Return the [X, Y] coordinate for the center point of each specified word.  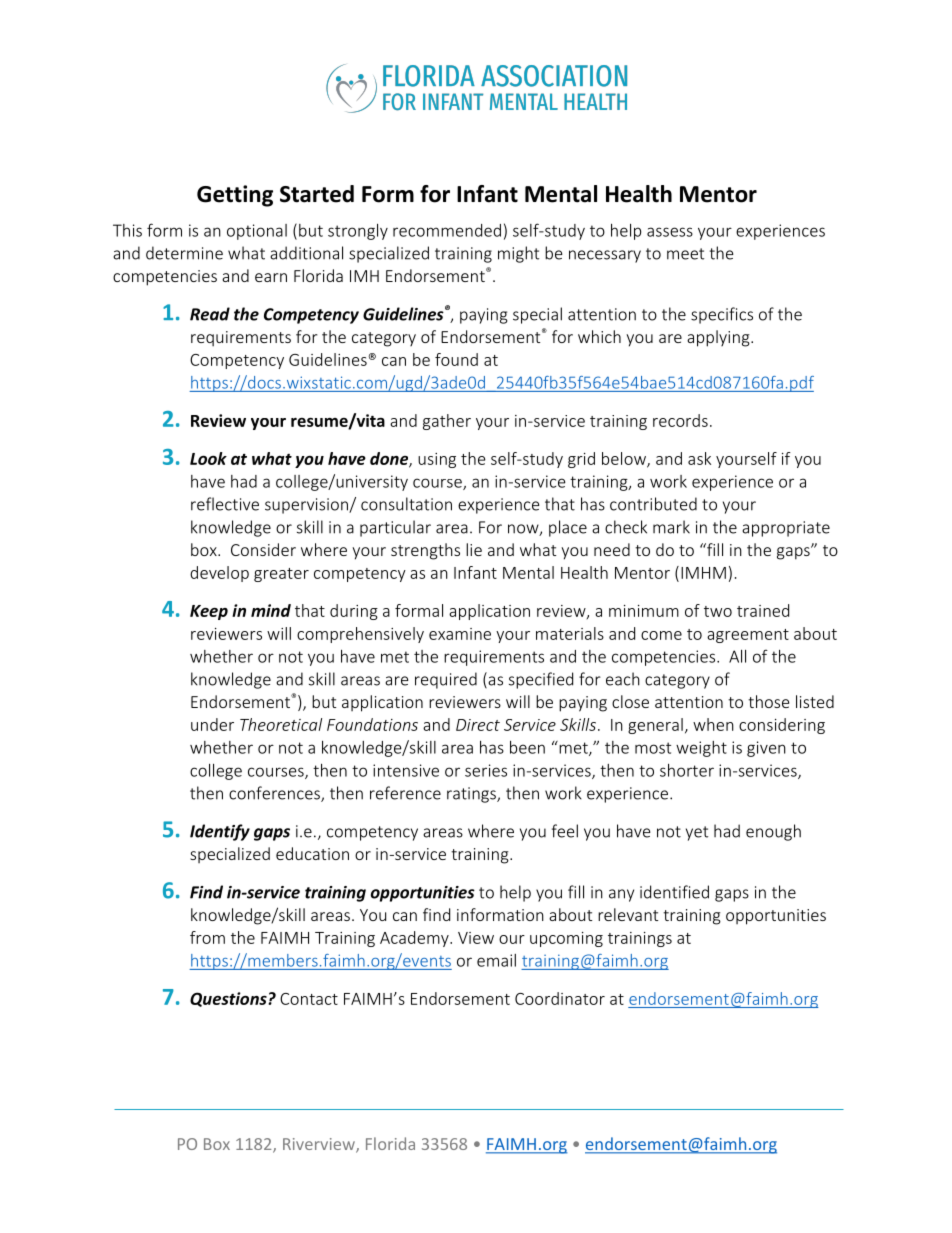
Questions [229, 999]
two [718, 611]
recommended [447, 230]
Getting [235, 196]
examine [460, 634]
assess [670, 232]
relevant [628, 914]
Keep [209, 612]
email [496, 960]
